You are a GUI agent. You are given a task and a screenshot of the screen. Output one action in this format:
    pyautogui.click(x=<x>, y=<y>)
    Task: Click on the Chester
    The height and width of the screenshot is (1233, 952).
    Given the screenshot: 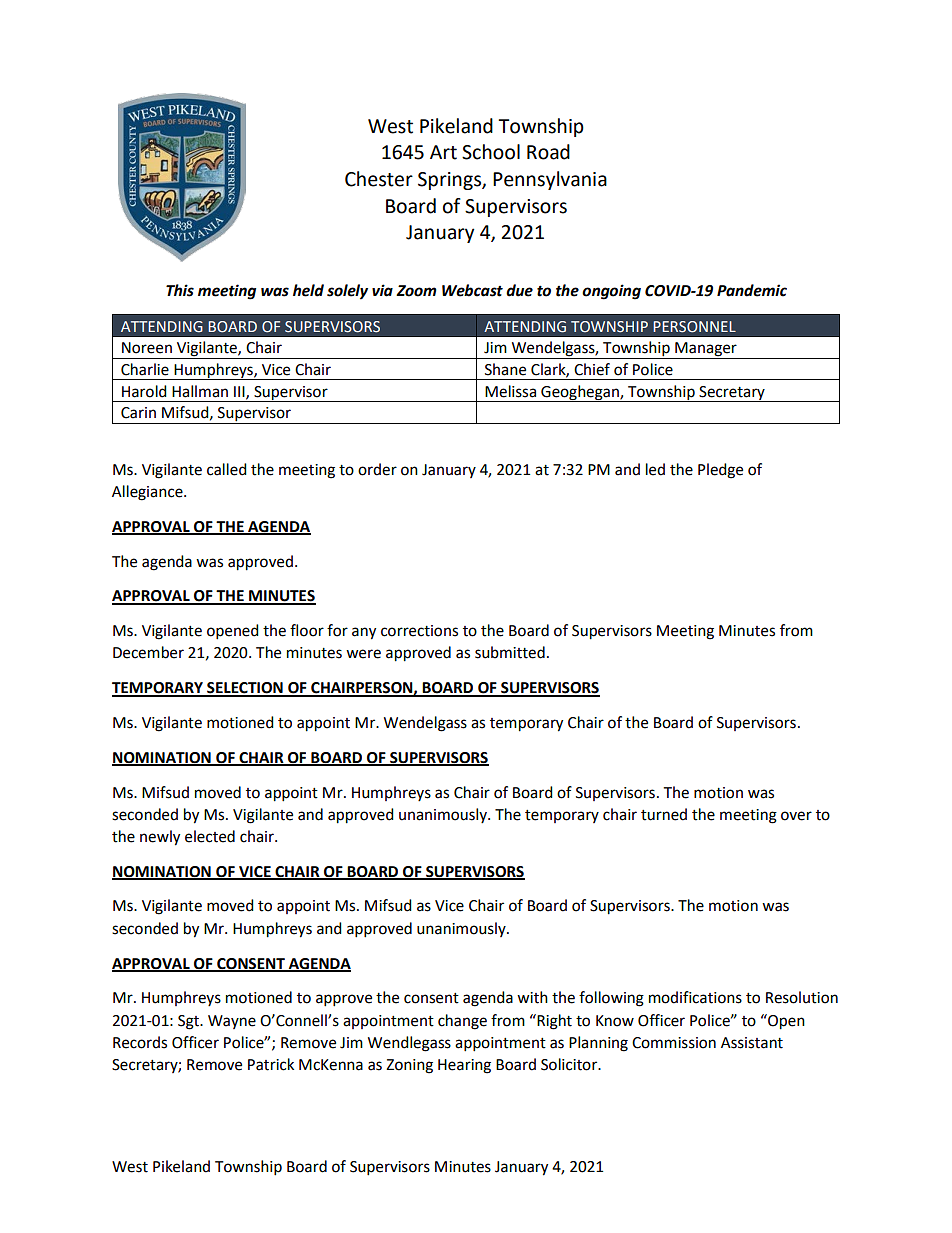 What is the action you would take?
    pyautogui.click(x=379, y=179)
